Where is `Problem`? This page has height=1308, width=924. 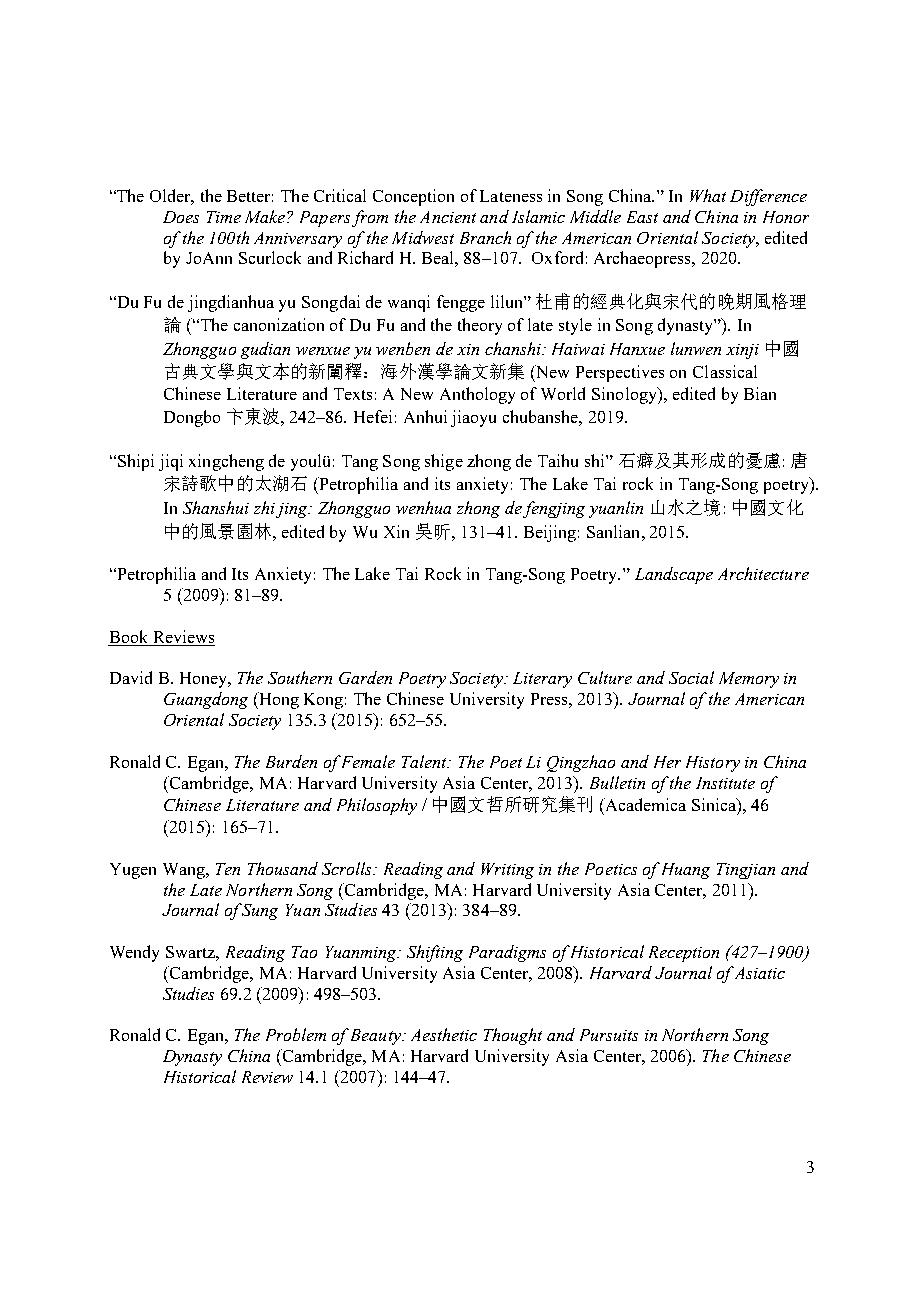 Problem is located at coordinates (296, 1034).
